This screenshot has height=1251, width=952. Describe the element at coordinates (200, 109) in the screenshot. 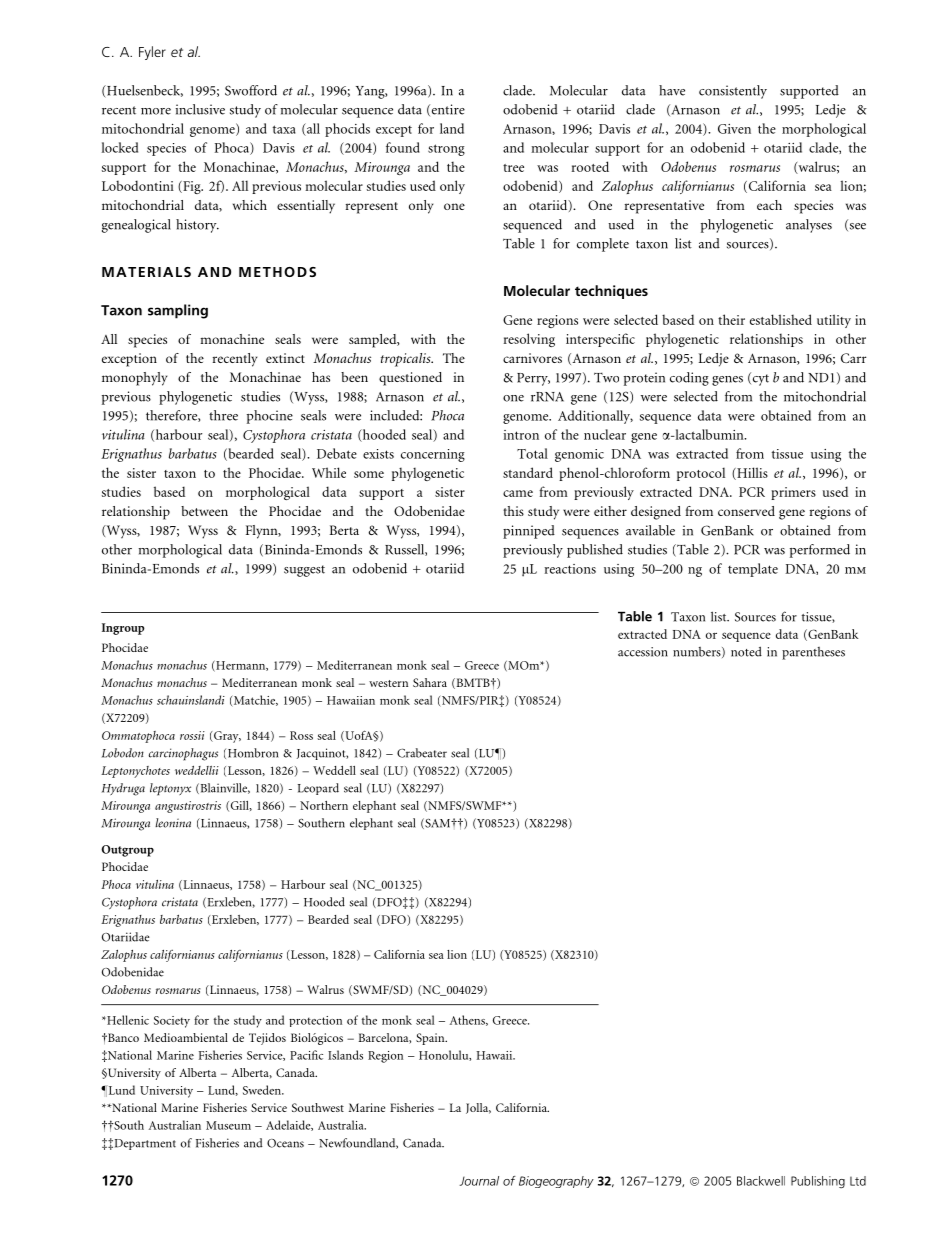

I see `inclusive` at that location.
